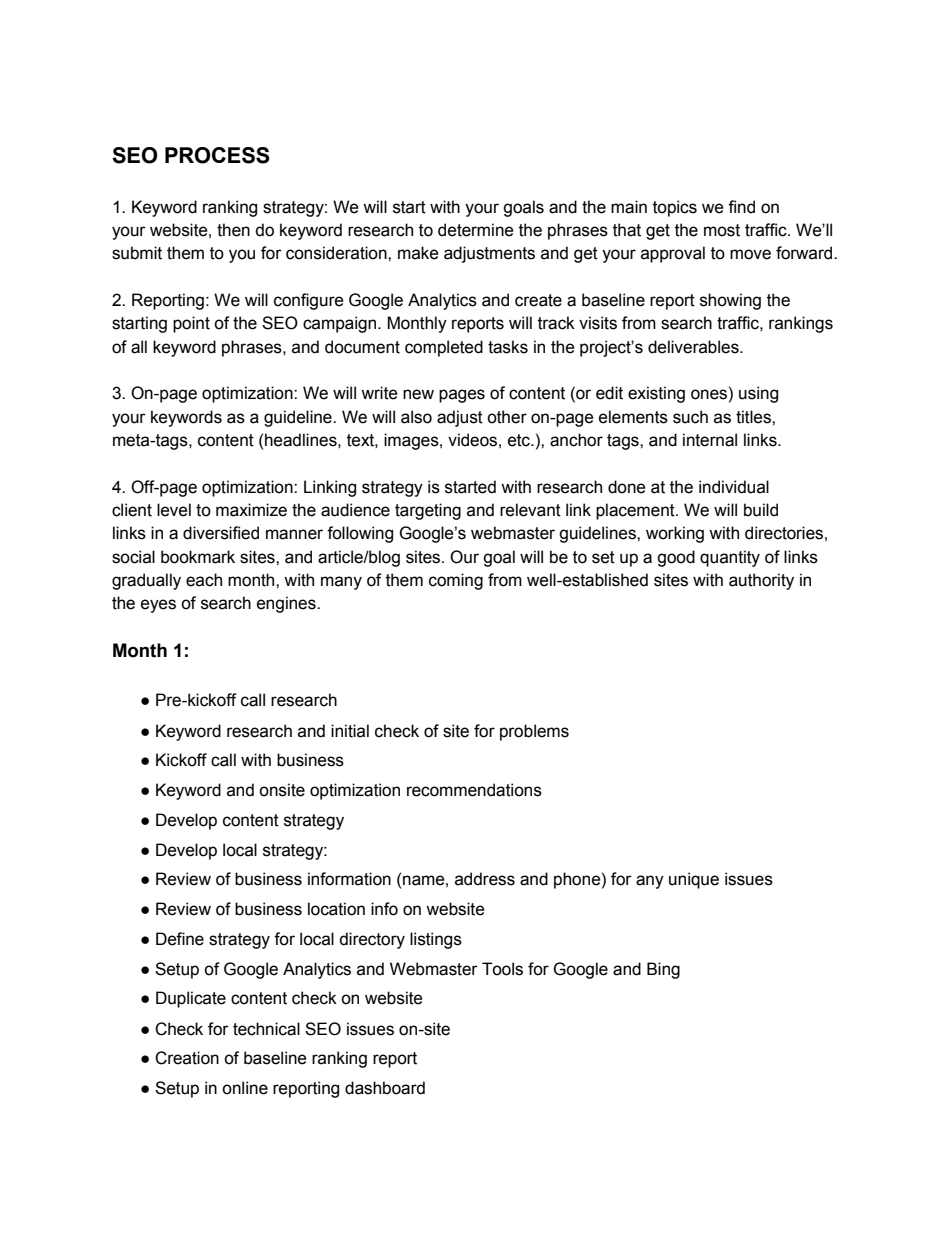 This page has width=952, height=1233. Describe the element at coordinates (476, 230) in the page. I see `determine` at that location.
